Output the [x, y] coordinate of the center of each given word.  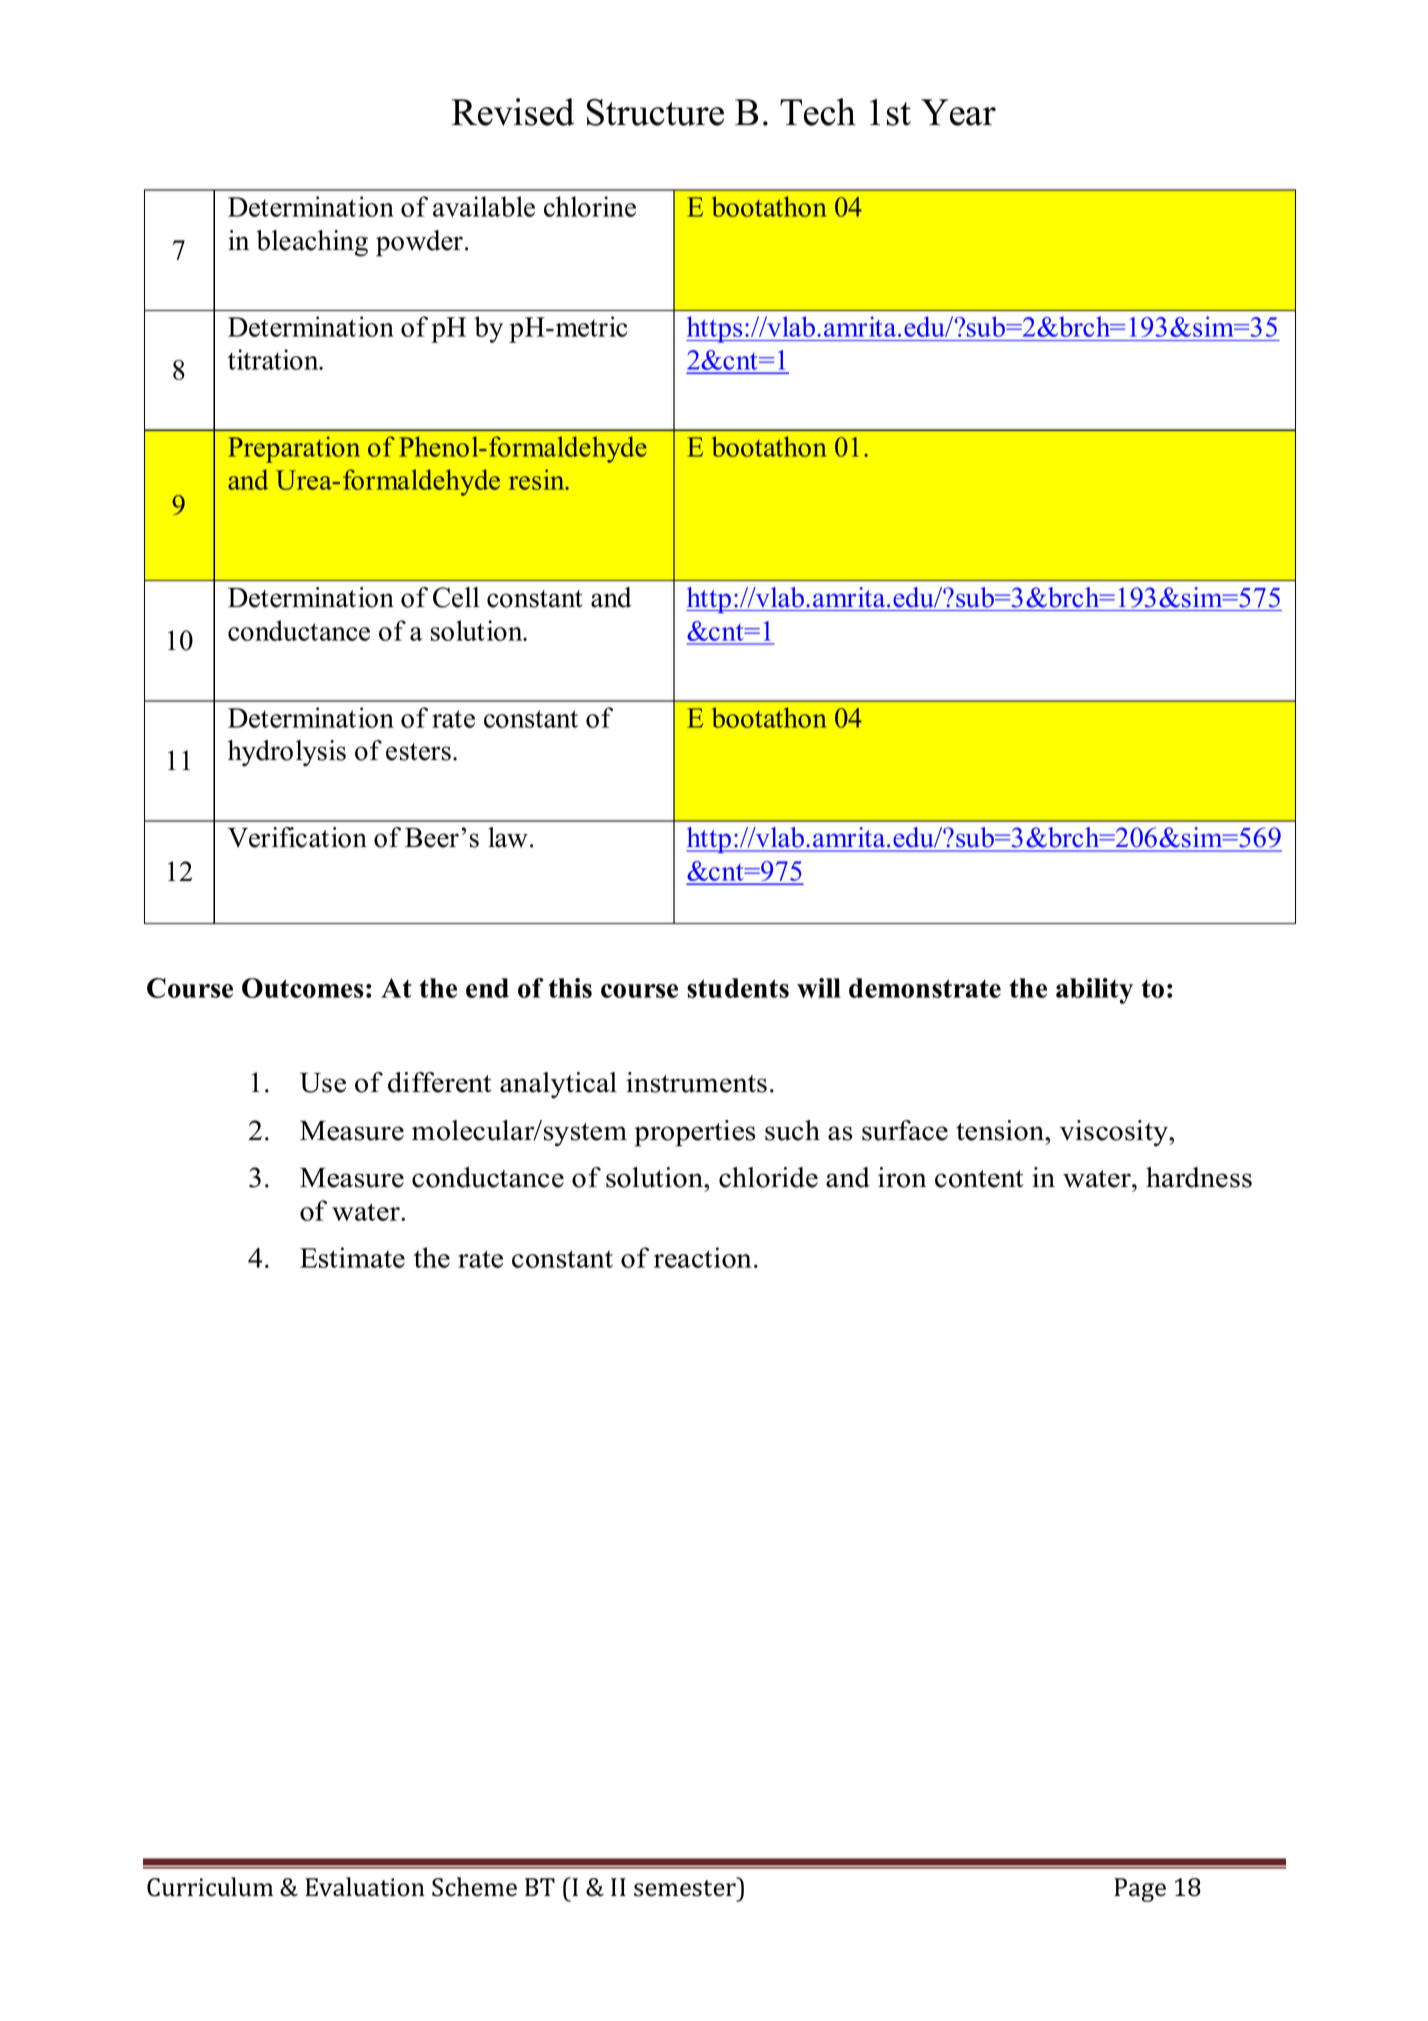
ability [1094, 991]
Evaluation [365, 1887]
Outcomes [303, 988]
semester [686, 1887]
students [738, 988]
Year [958, 112]
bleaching [312, 243]
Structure [655, 112]
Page [1140, 1890]
